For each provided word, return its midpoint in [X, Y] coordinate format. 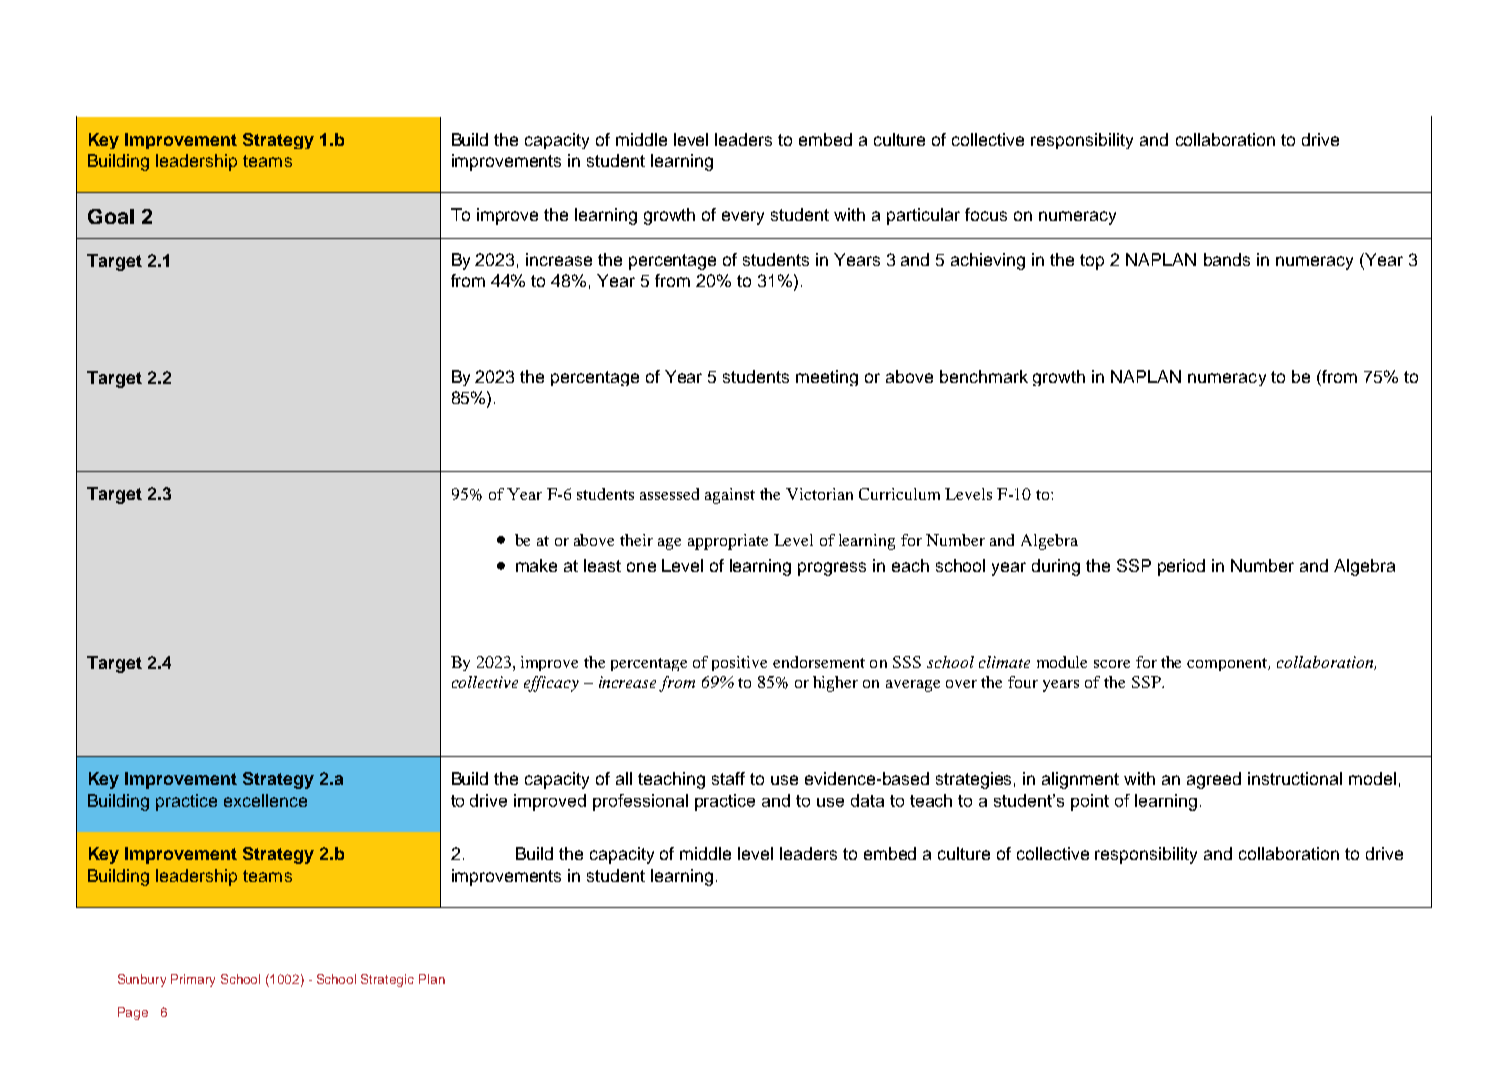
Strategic [387, 980]
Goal [111, 216]
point [1090, 802]
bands [1227, 259]
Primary [193, 980]
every [743, 218]
